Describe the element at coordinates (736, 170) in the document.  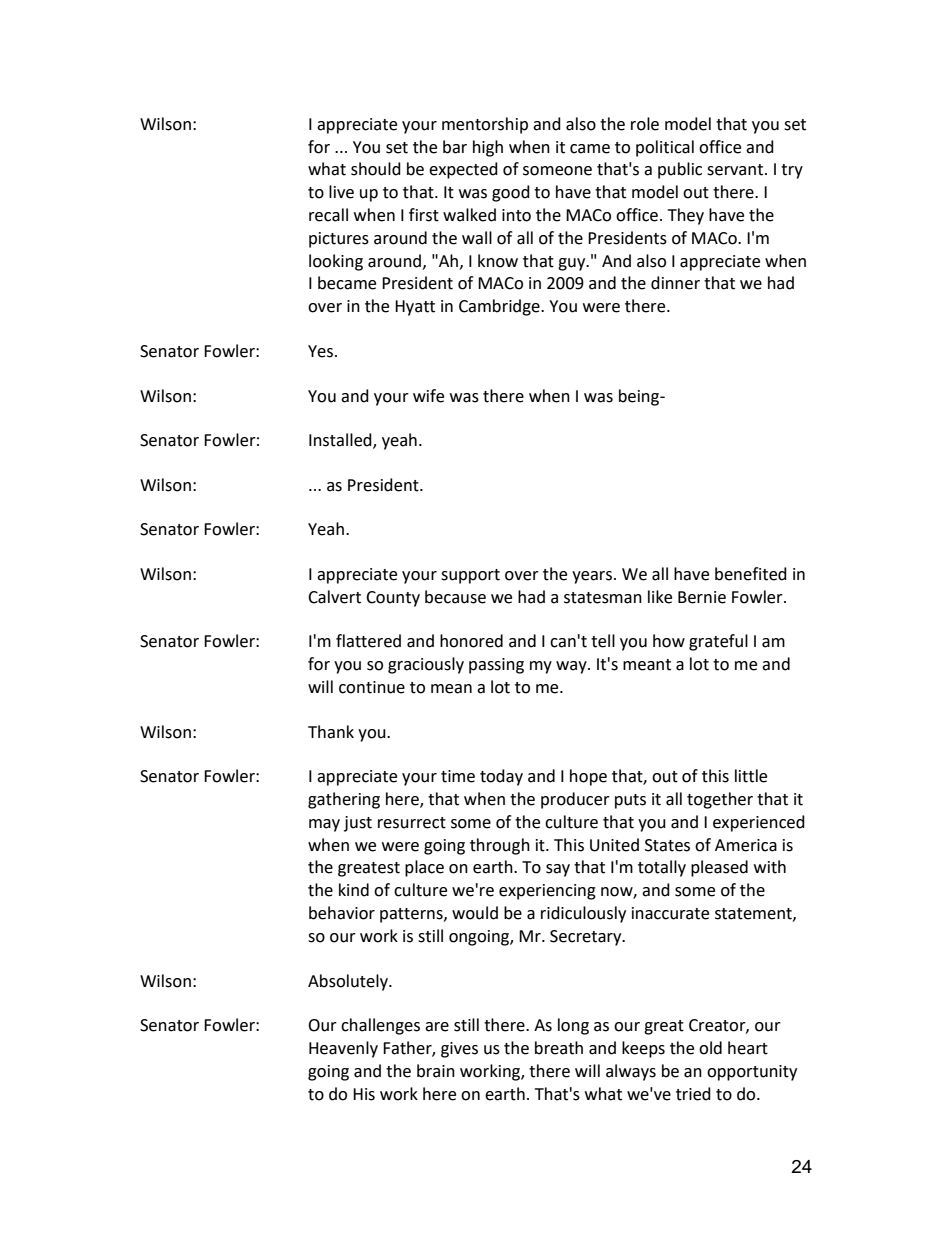
I see `servant` at that location.
